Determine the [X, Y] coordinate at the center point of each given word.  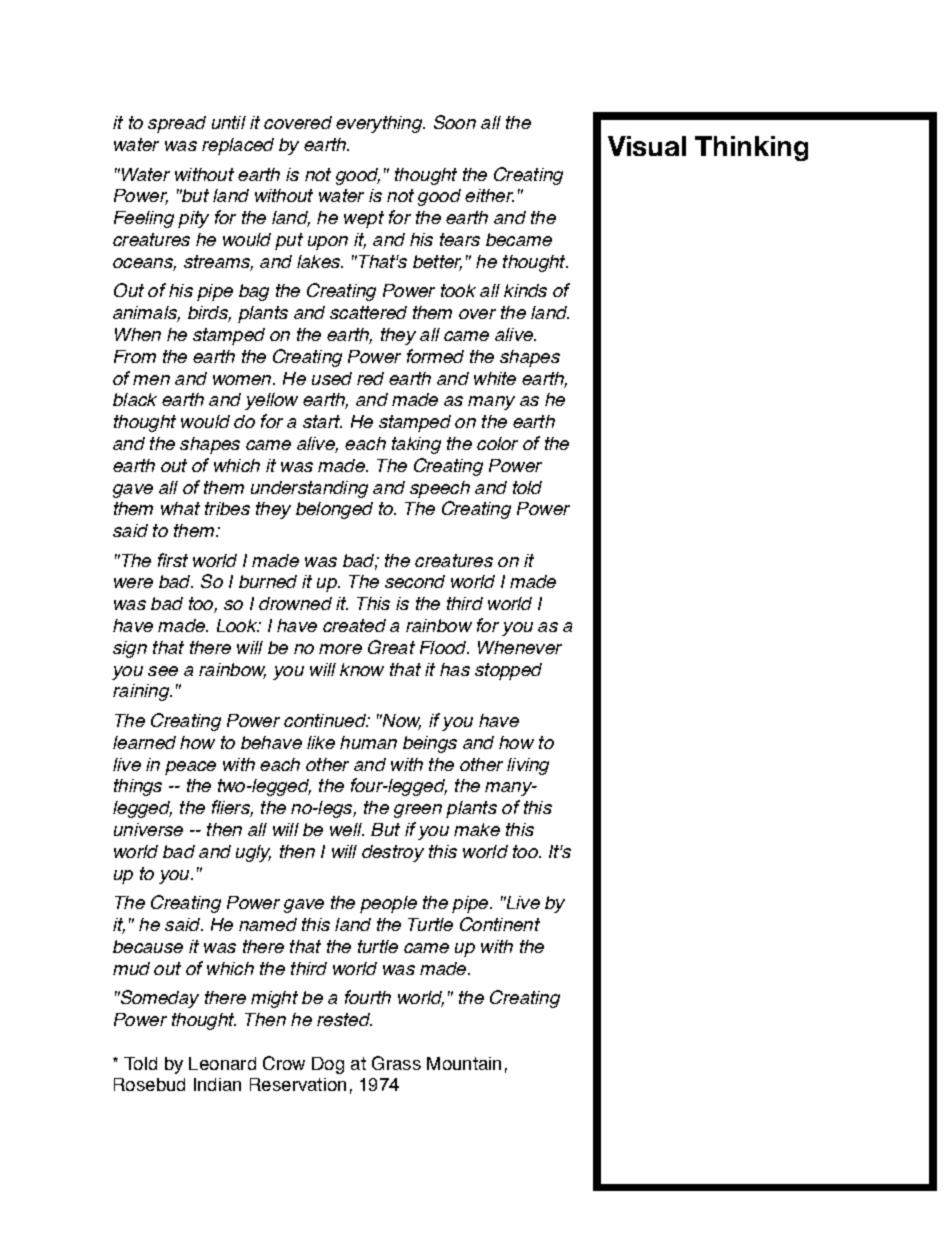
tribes [227, 508]
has [455, 669]
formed [435, 356]
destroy [393, 853]
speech [440, 489]
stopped [508, 671]
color [497, 443]
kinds [525, 290]
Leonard [222, 1063]
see [163, 671]
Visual [647, 146]
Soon [455, 122]
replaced [238, 146]
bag [254, 292]
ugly [253, 853]
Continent [500, 924]
